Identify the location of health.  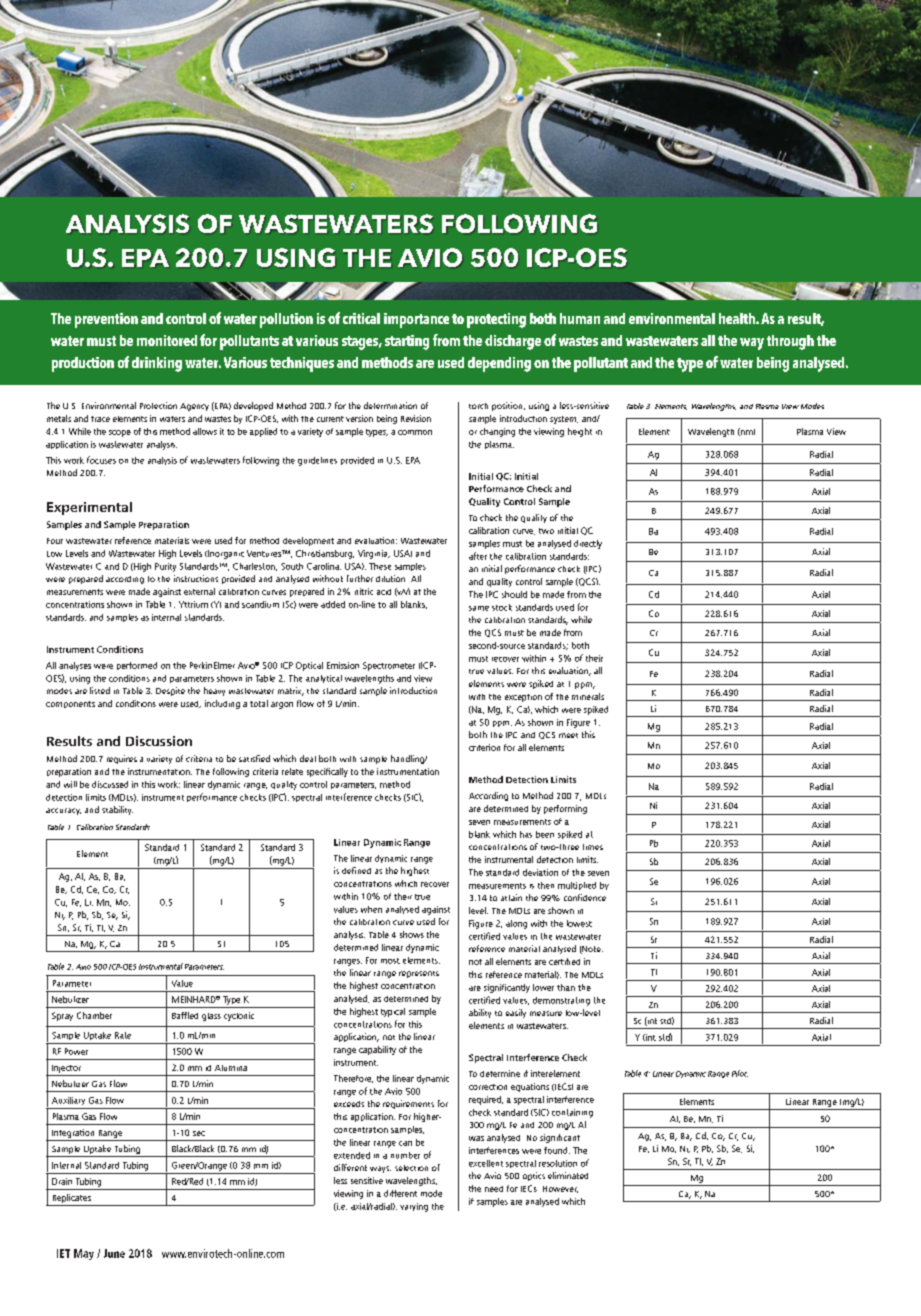
(738, 318).
